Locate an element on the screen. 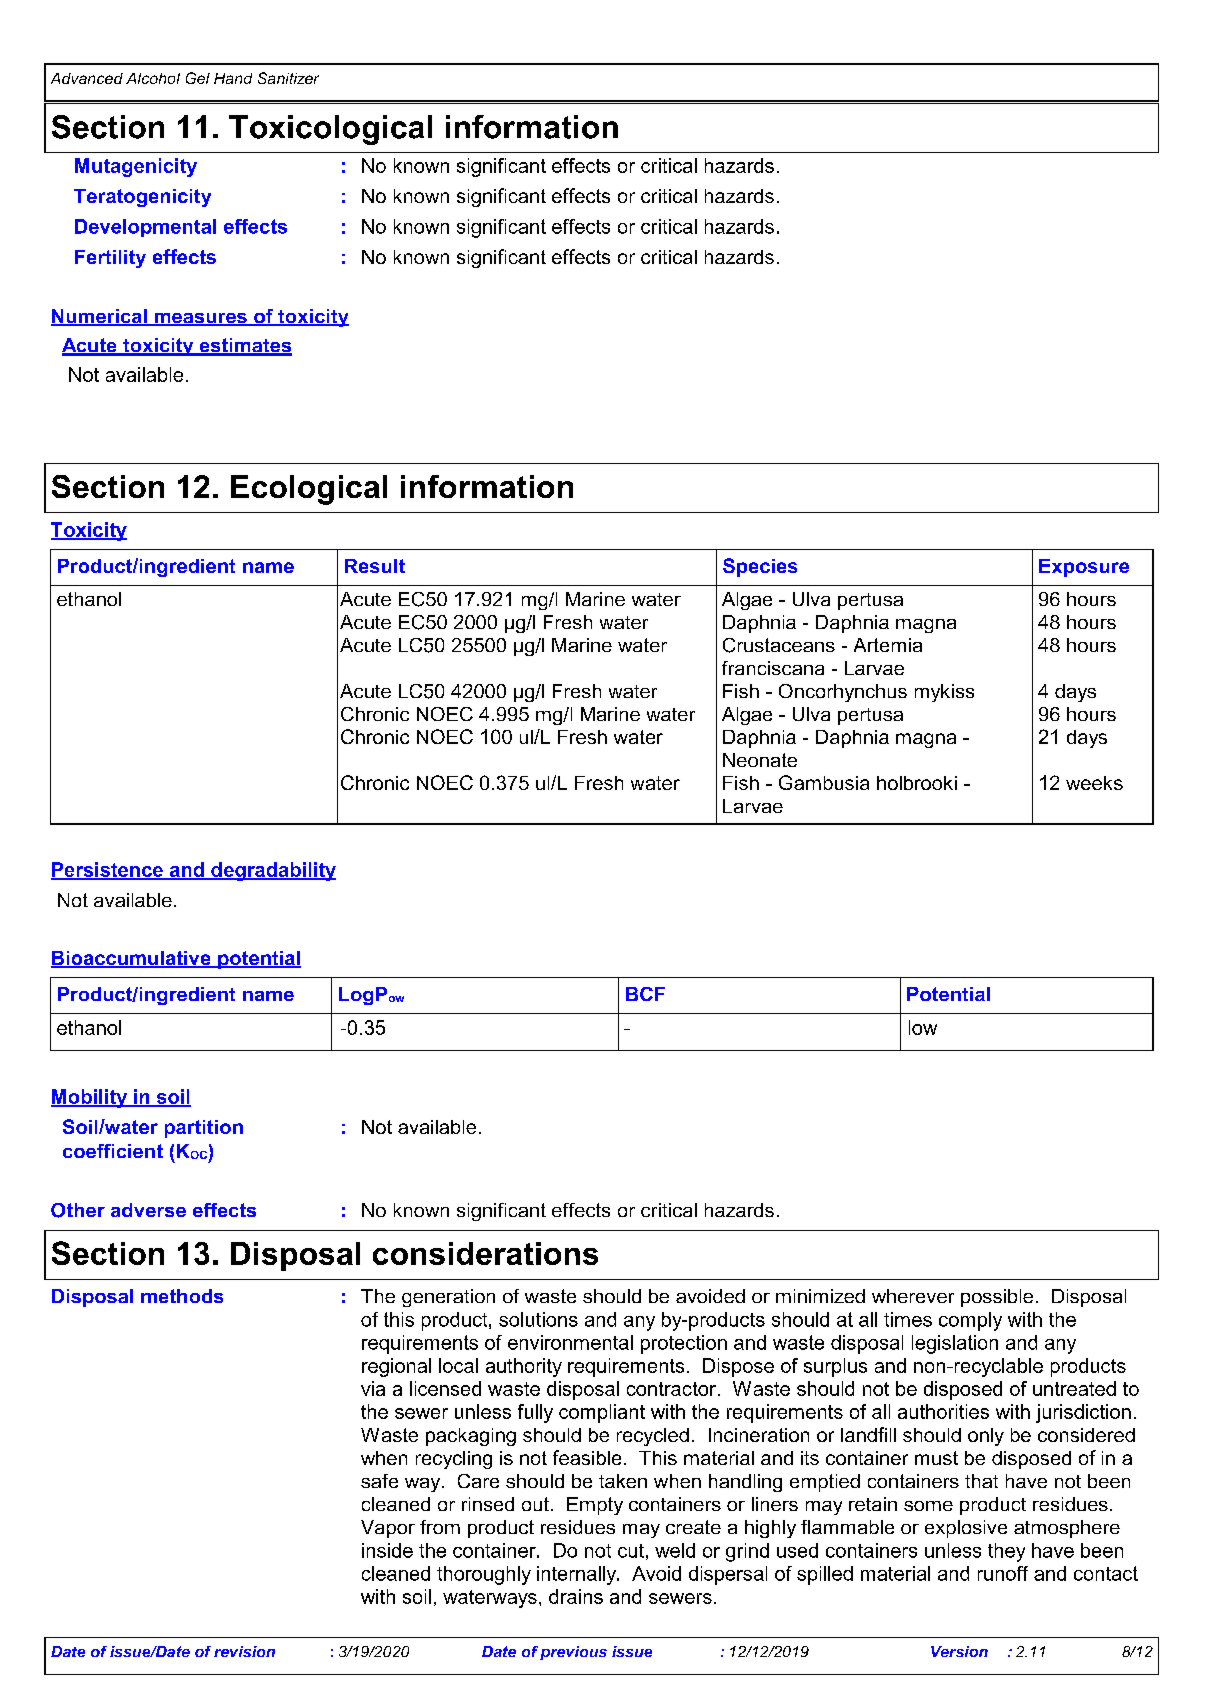 This screenshot has height=1707, width=1206. Toxicological is located at coordinates (330, 130).
